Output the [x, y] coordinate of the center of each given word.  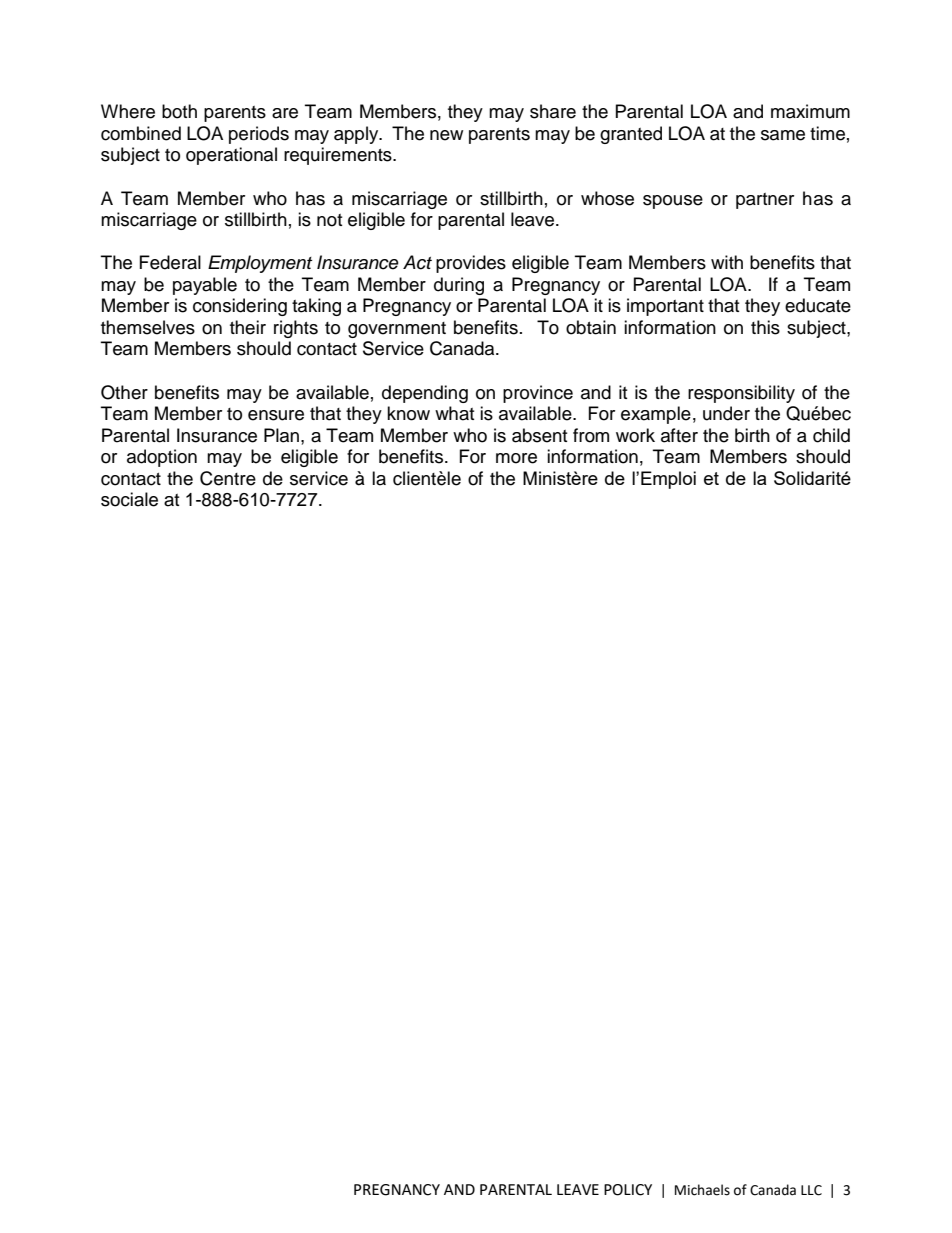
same [783, 135]
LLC [811, 1190]
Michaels [702, 1190]
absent [539, 435]
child [831, 435]
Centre [228, 478]
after [679, 435]
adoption [162, 458]
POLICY [628, 1190]
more [516, 458]
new [446, 135]
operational [231, 156]
